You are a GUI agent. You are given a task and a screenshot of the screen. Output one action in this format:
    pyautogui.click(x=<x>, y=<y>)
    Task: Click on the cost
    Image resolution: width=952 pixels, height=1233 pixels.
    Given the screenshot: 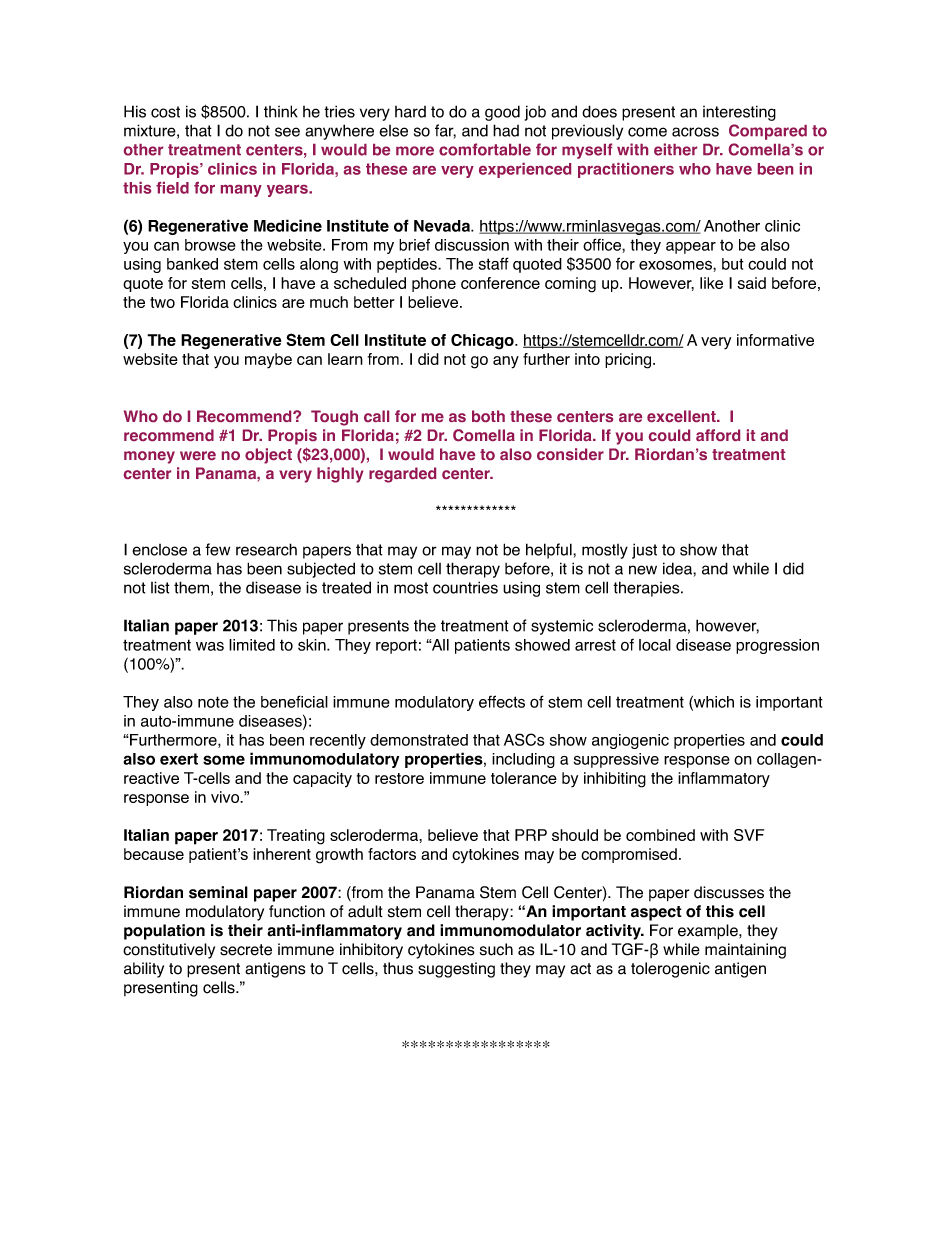 What is the action you would take?
    pyautogui.click(x=165, y=112)
